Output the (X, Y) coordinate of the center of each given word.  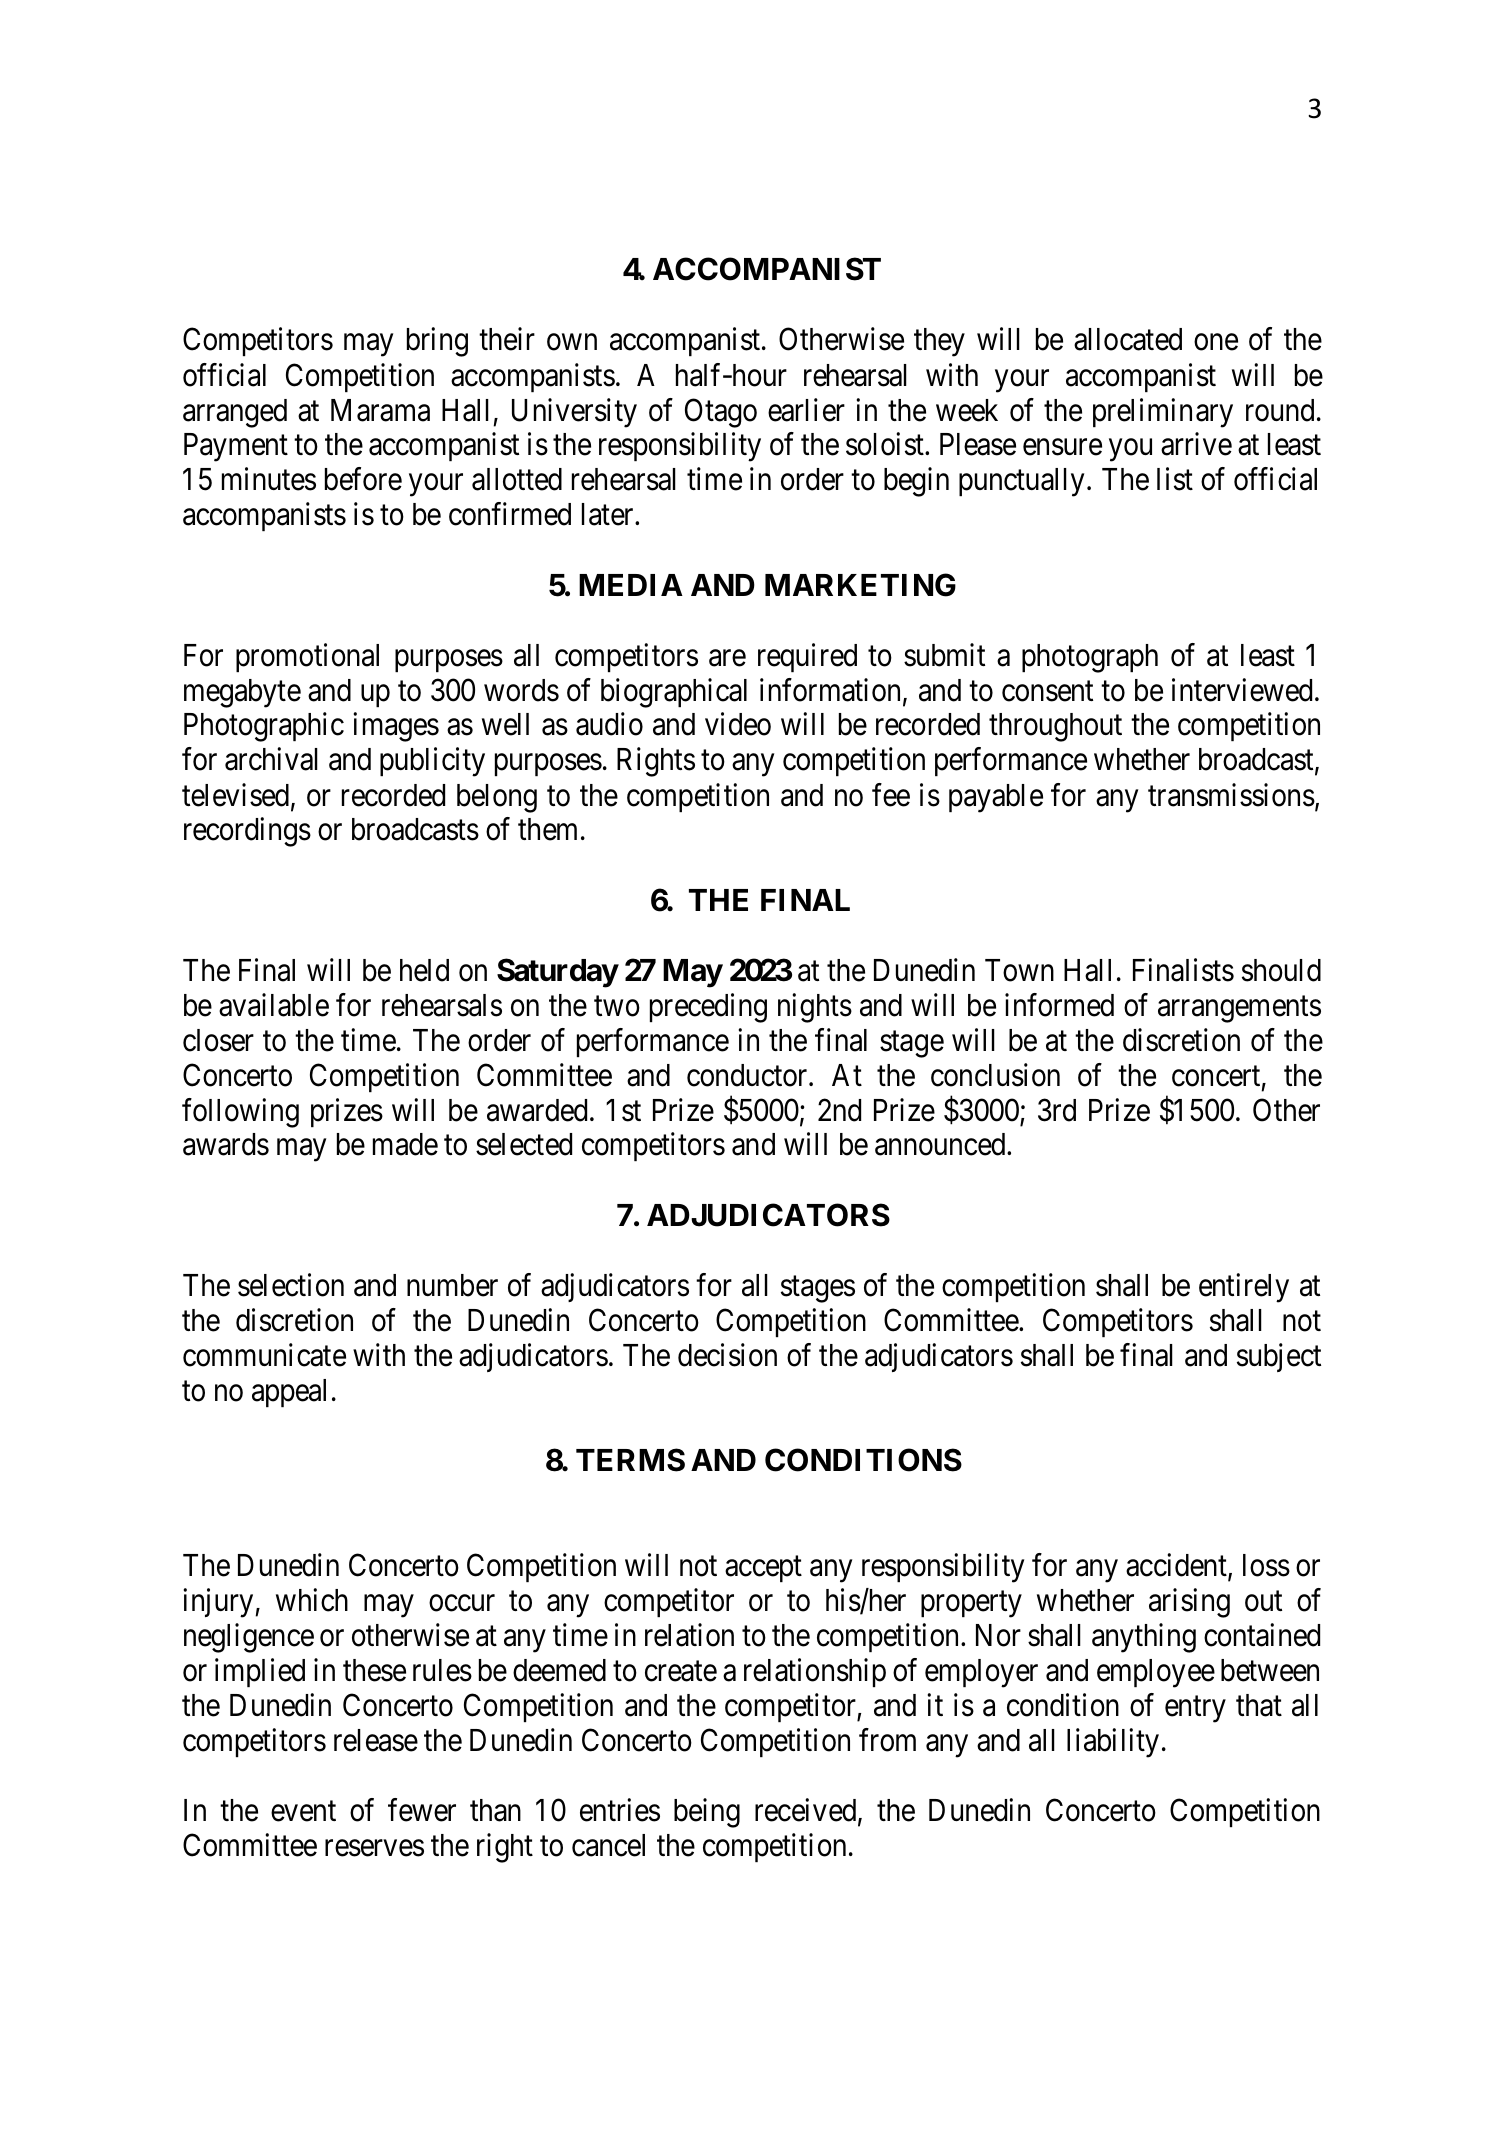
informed (1059, 1005)
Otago (721, 413)
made (405, 1144)
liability (1113, 1743)
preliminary (1163, 413)
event (303, 1812)
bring (437, 342)
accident (1177, 1567)
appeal (289, 1393)
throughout (1055, 727)
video (738, 724)
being (707, 1813)
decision (727, 1355)
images (396, 727)
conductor (748, 1075)
